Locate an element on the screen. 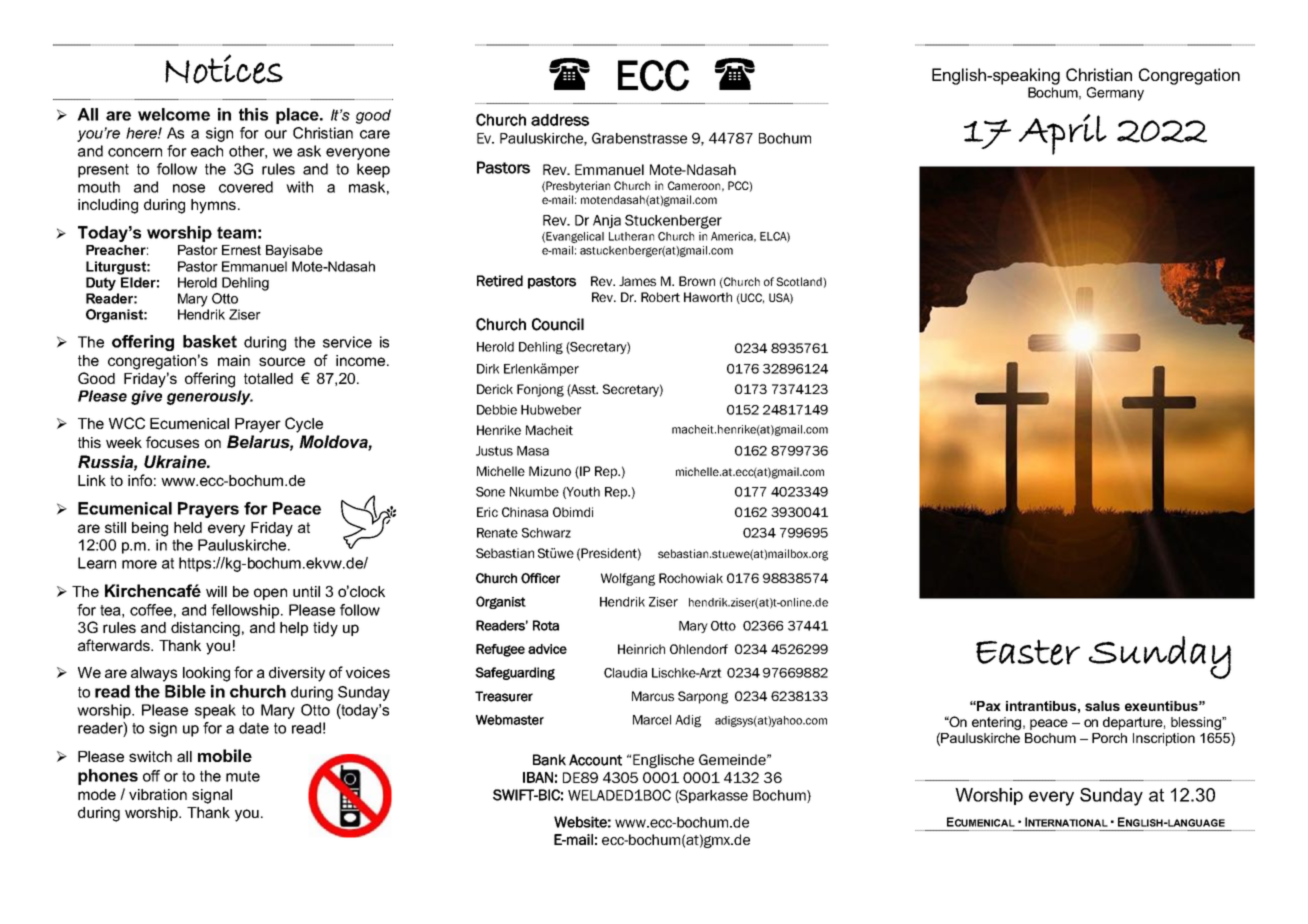 The height and width of the screenshot is (924, 1308). Account is located at coordinates (595, 760).
